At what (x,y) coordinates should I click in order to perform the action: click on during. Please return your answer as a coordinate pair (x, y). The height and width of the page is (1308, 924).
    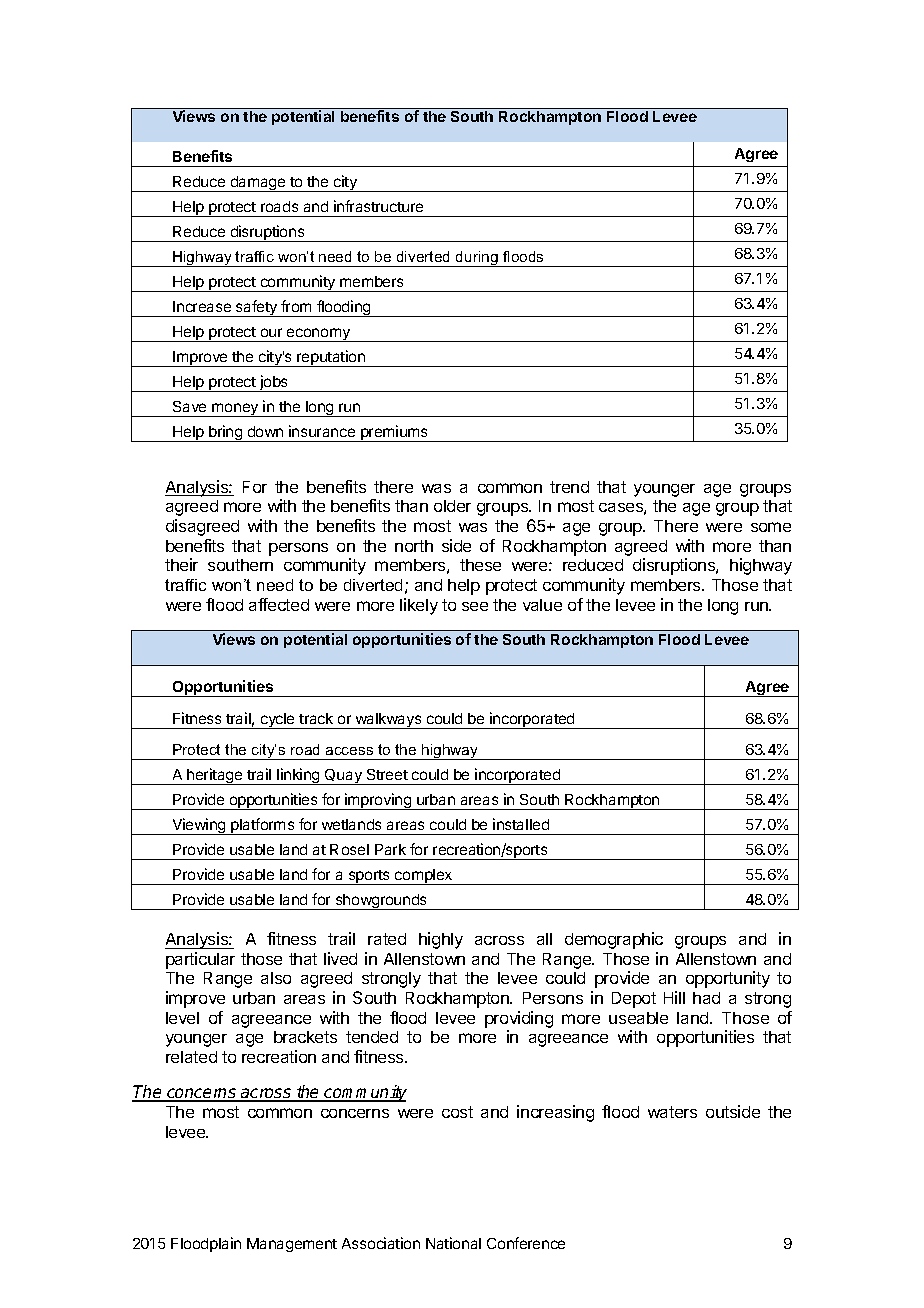
    Looking at the image, I should click on (477, 259).
